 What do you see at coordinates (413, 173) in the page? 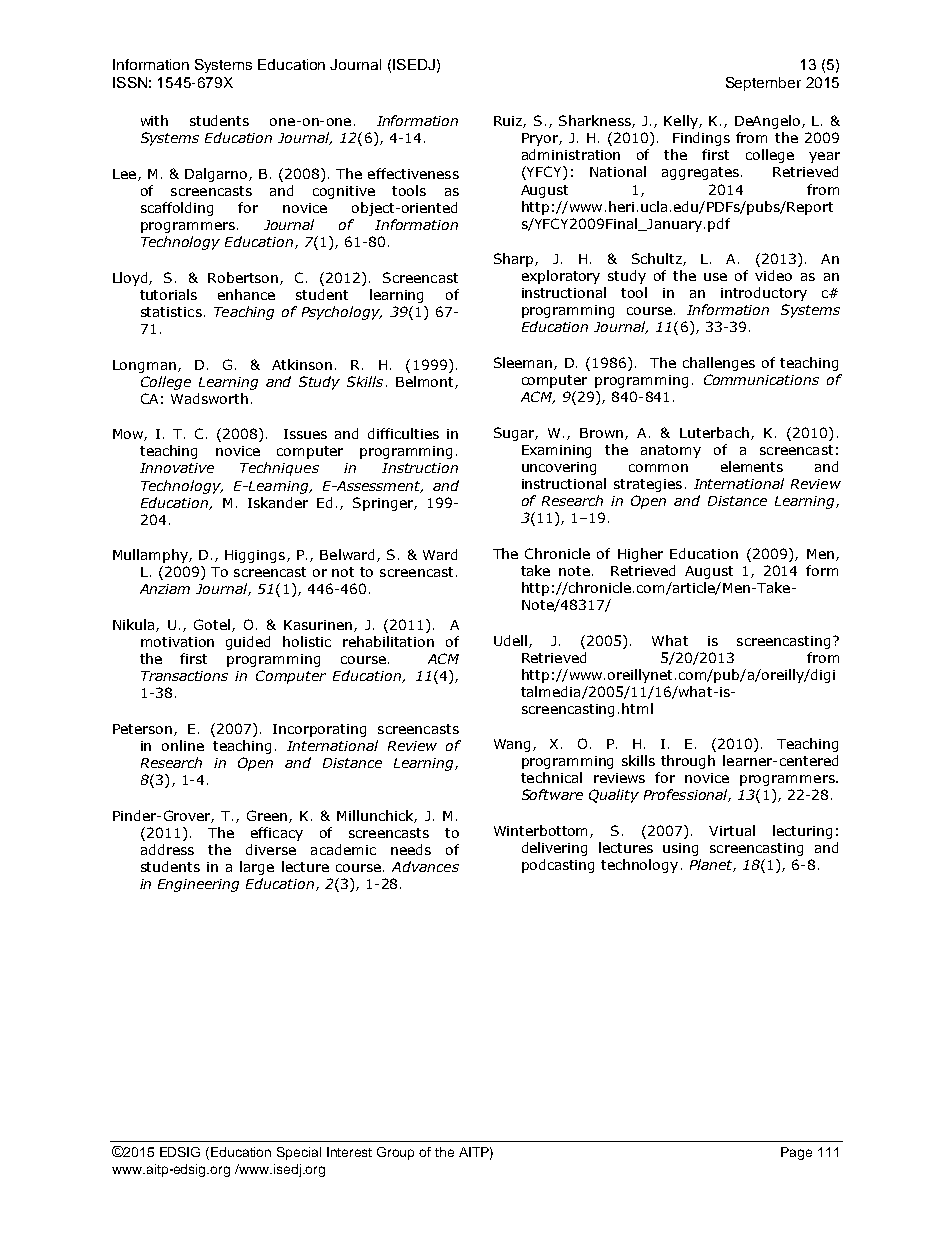
I see `effectiveness` at bounding box center [413, 173].
